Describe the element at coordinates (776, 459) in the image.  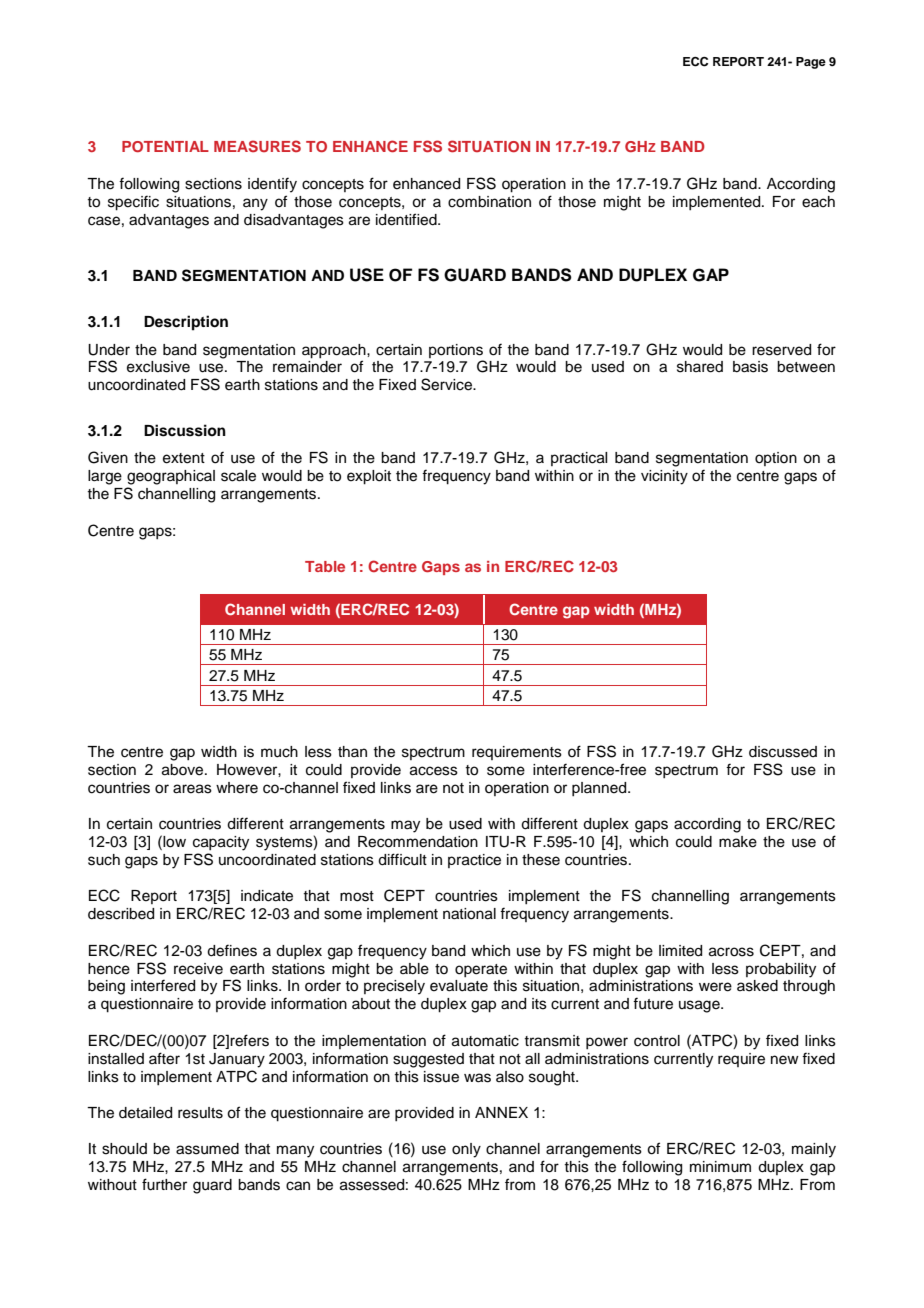
I see `option` at that location.
